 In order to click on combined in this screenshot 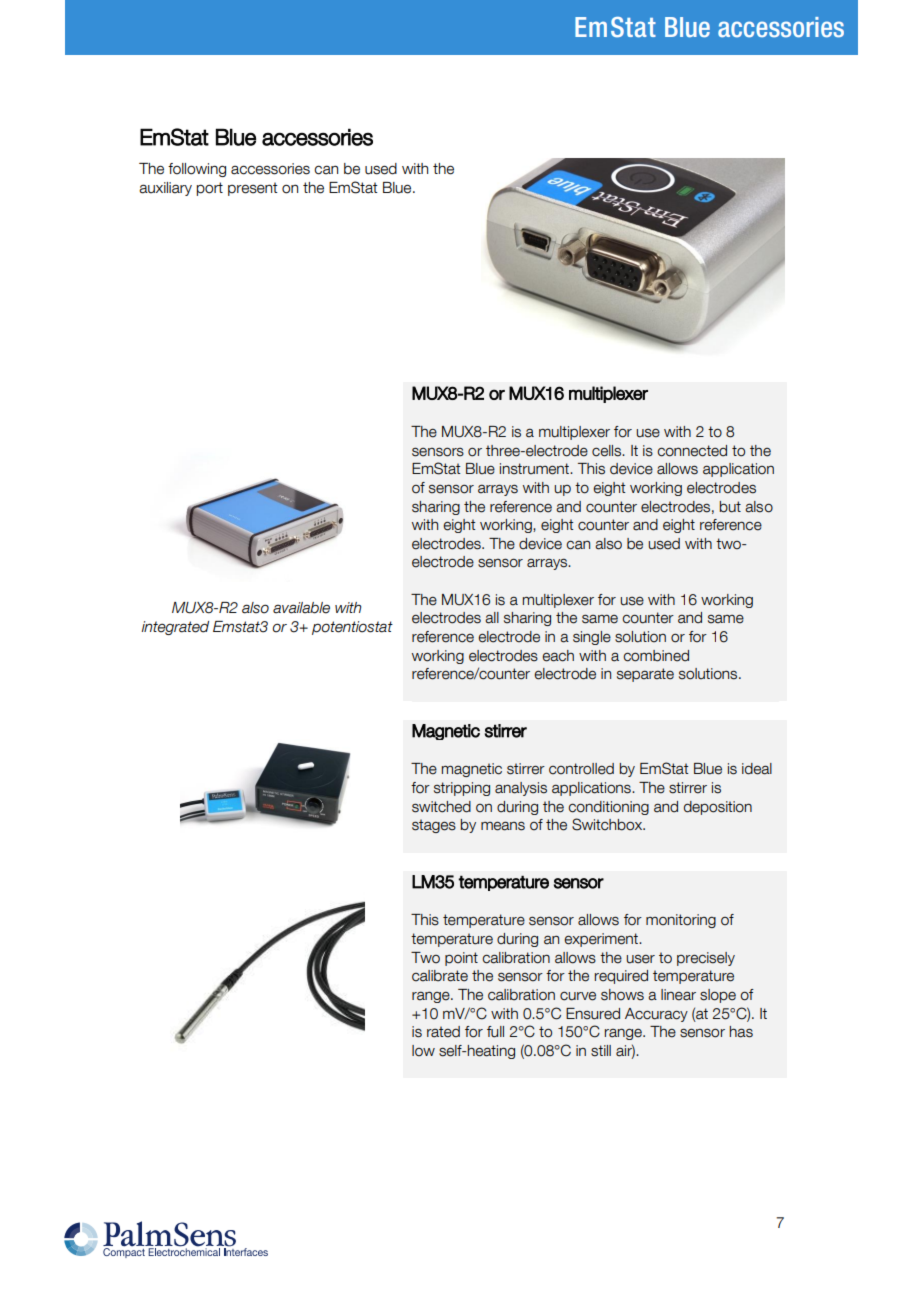, I will do `click(656, 656)`.
